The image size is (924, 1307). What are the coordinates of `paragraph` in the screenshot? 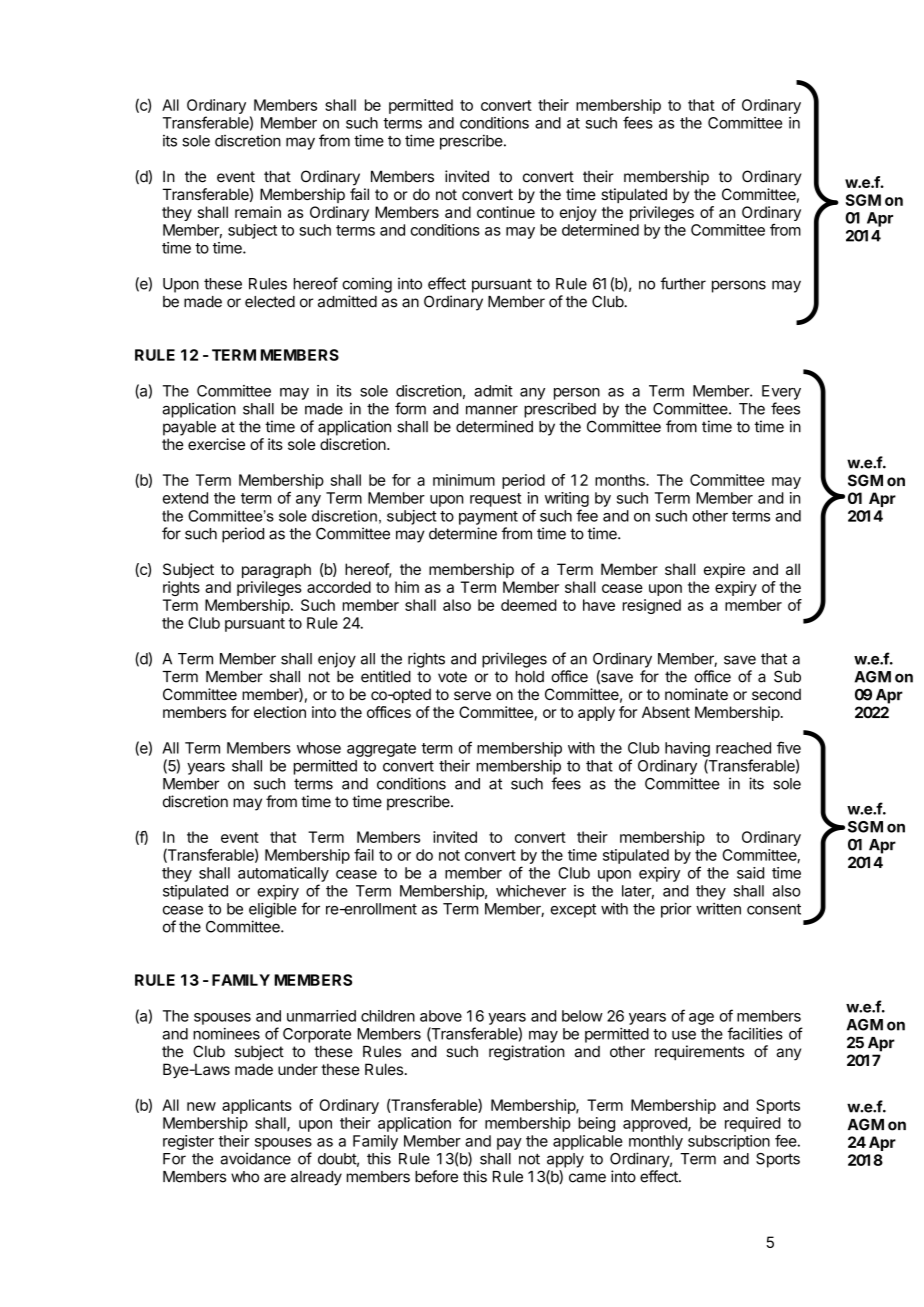 It's located at (276, 571).
